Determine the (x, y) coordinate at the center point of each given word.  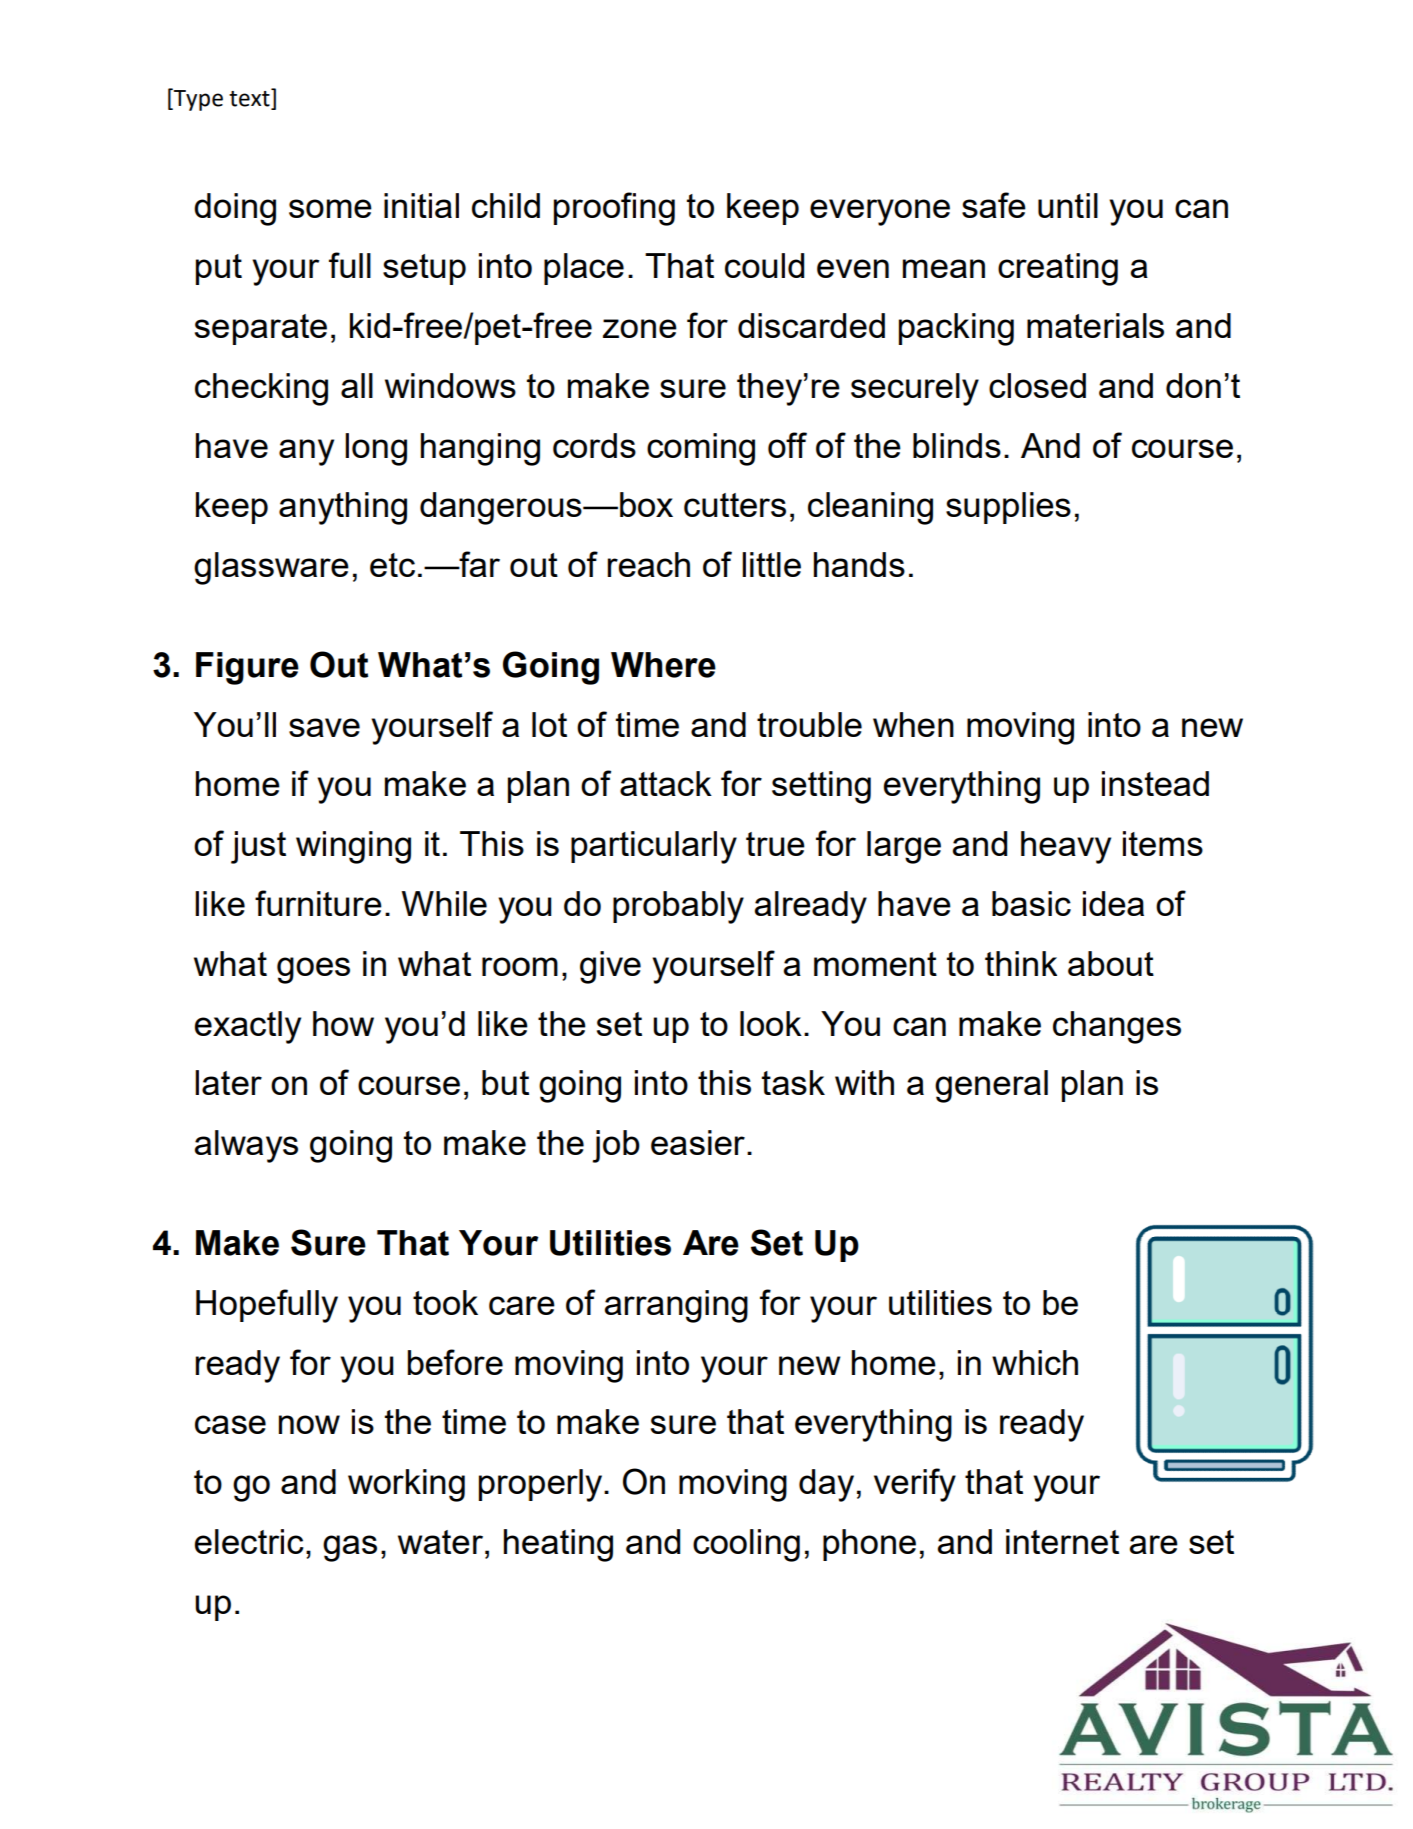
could (764, 265)
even (853, 268)
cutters (735, 505)
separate (261, 329)
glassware (271, 568)
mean (944, 268)
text (250, 97)
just (258, 847)
